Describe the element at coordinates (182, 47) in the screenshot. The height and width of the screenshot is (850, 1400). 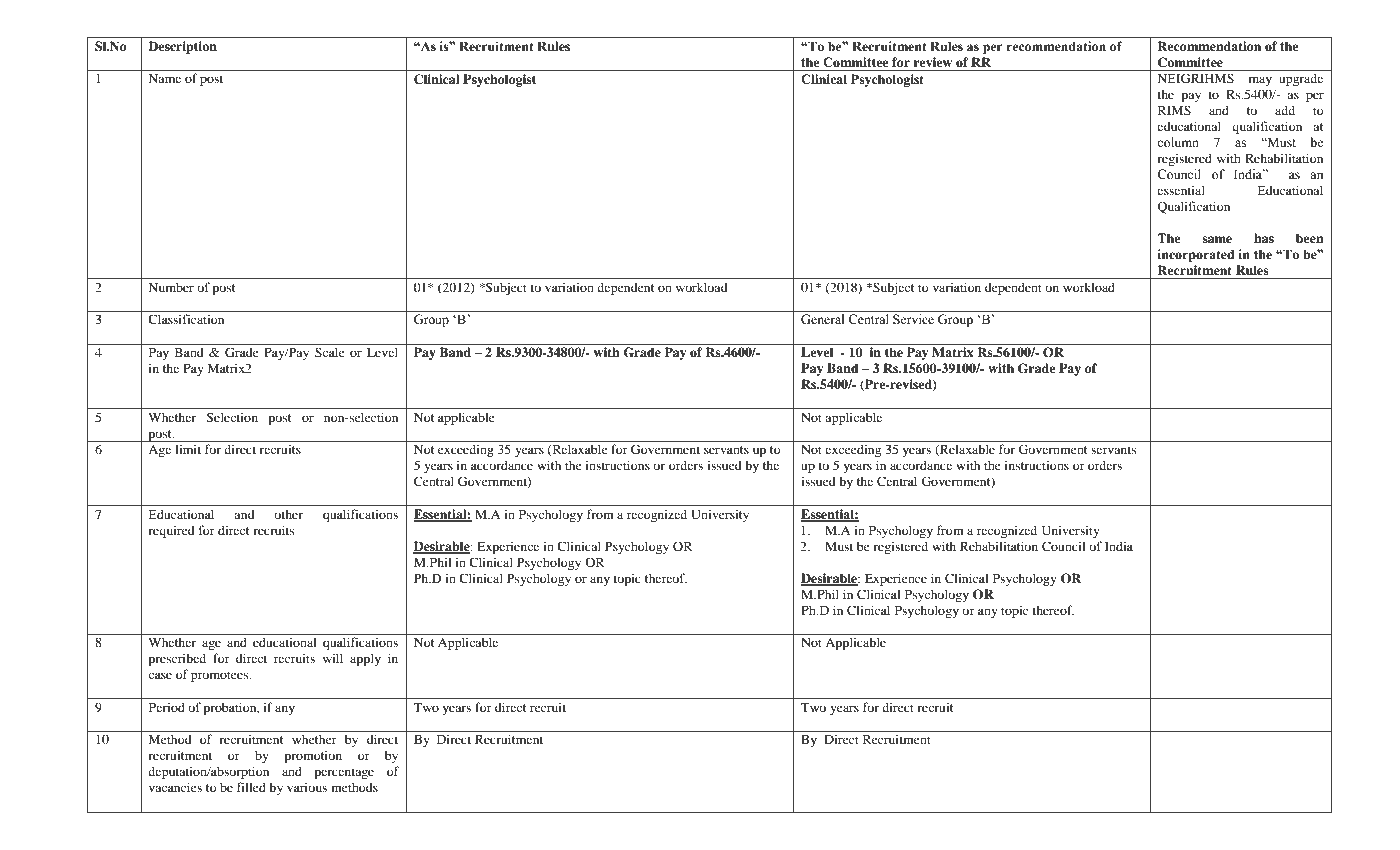
I see `Description` at that location.
